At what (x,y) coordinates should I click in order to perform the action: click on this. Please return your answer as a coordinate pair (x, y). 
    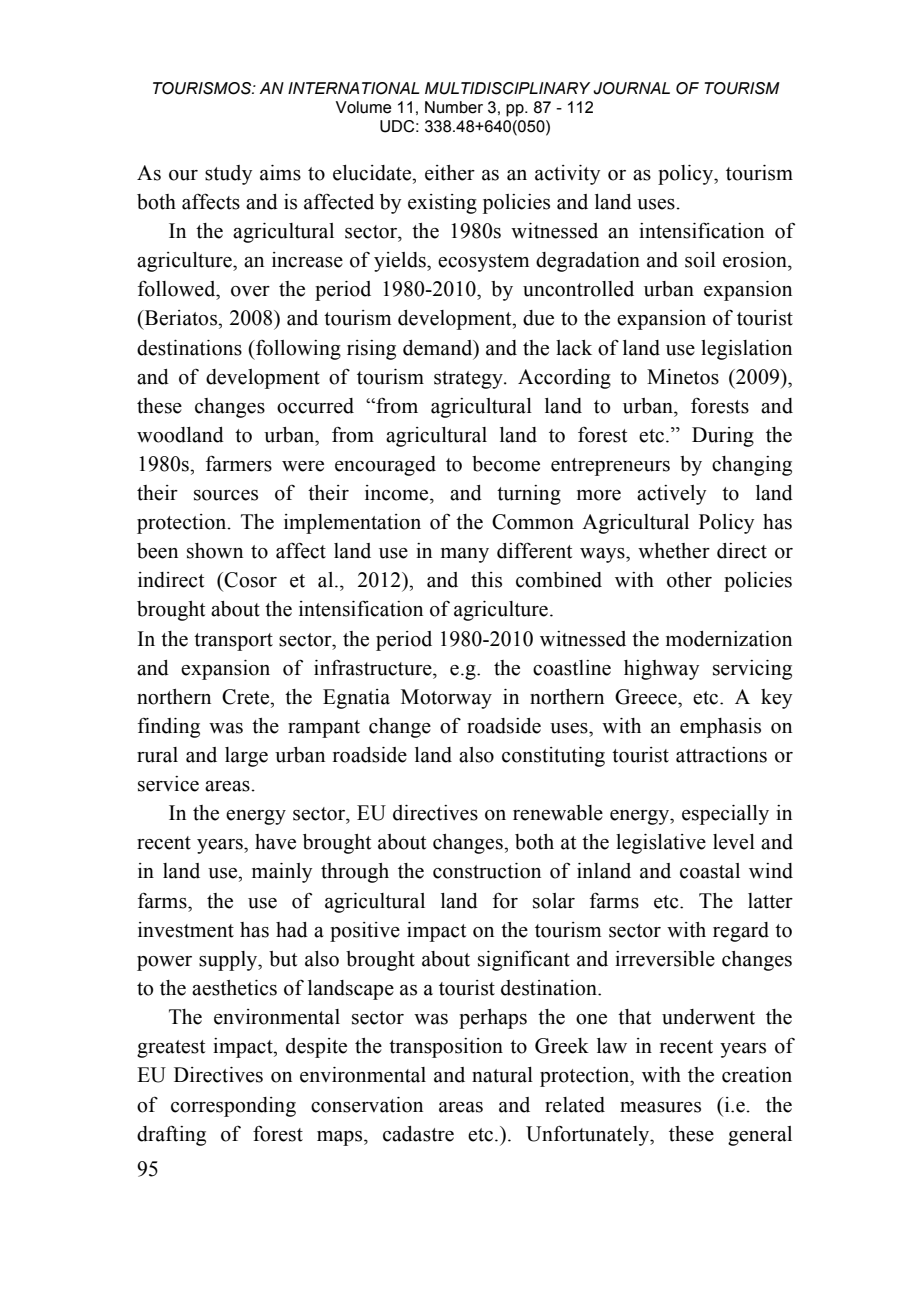
    Looking at the image, I should click on (486, 580).
